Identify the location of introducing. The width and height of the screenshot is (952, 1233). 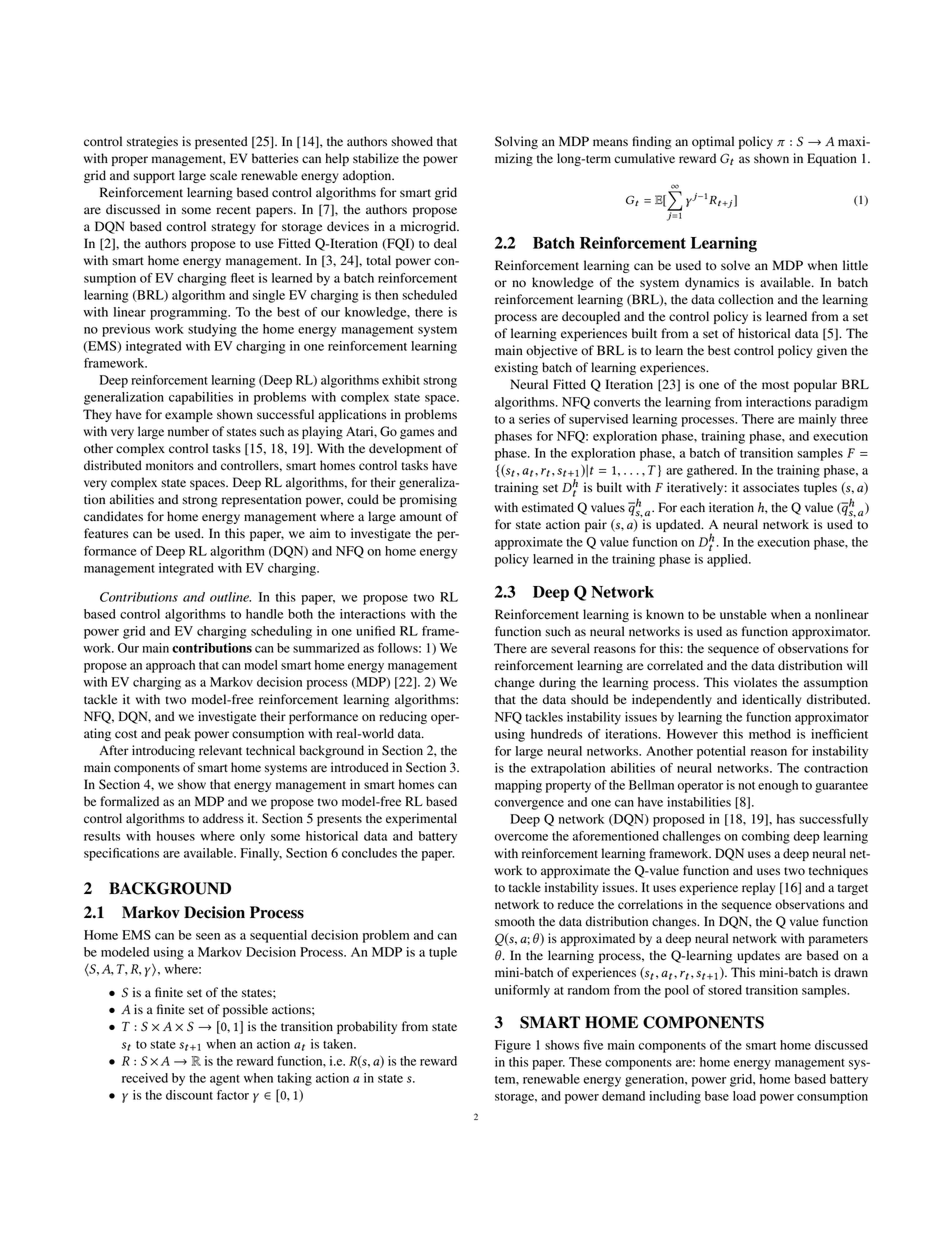
(163, 751).
